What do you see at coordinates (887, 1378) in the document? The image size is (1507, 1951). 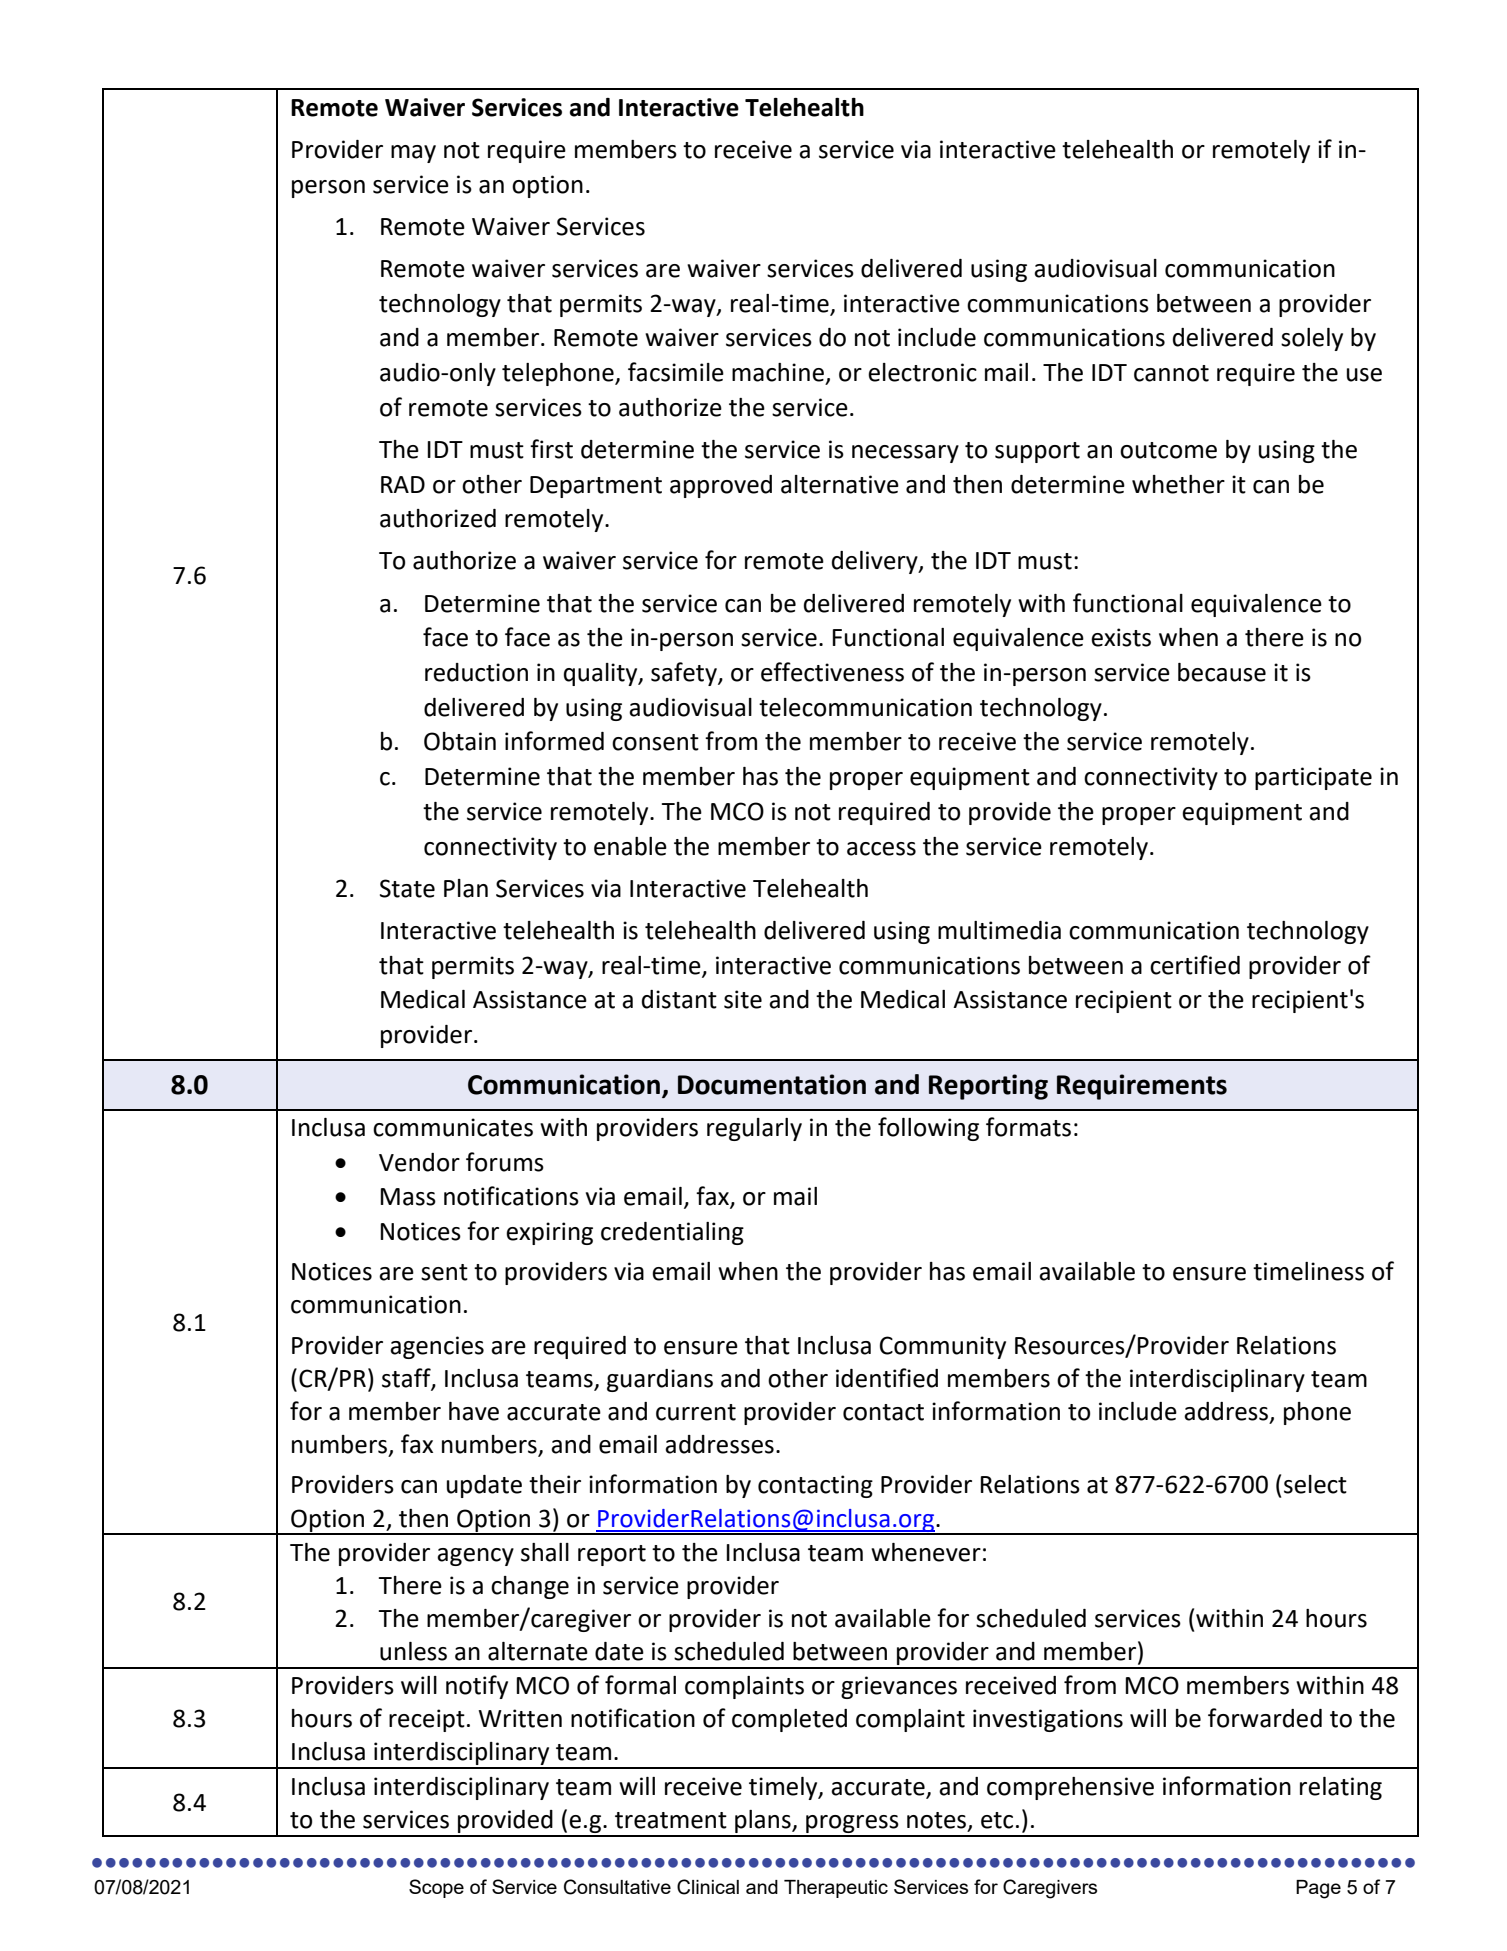 I see `identified` at bounding box center [887, 1378].
